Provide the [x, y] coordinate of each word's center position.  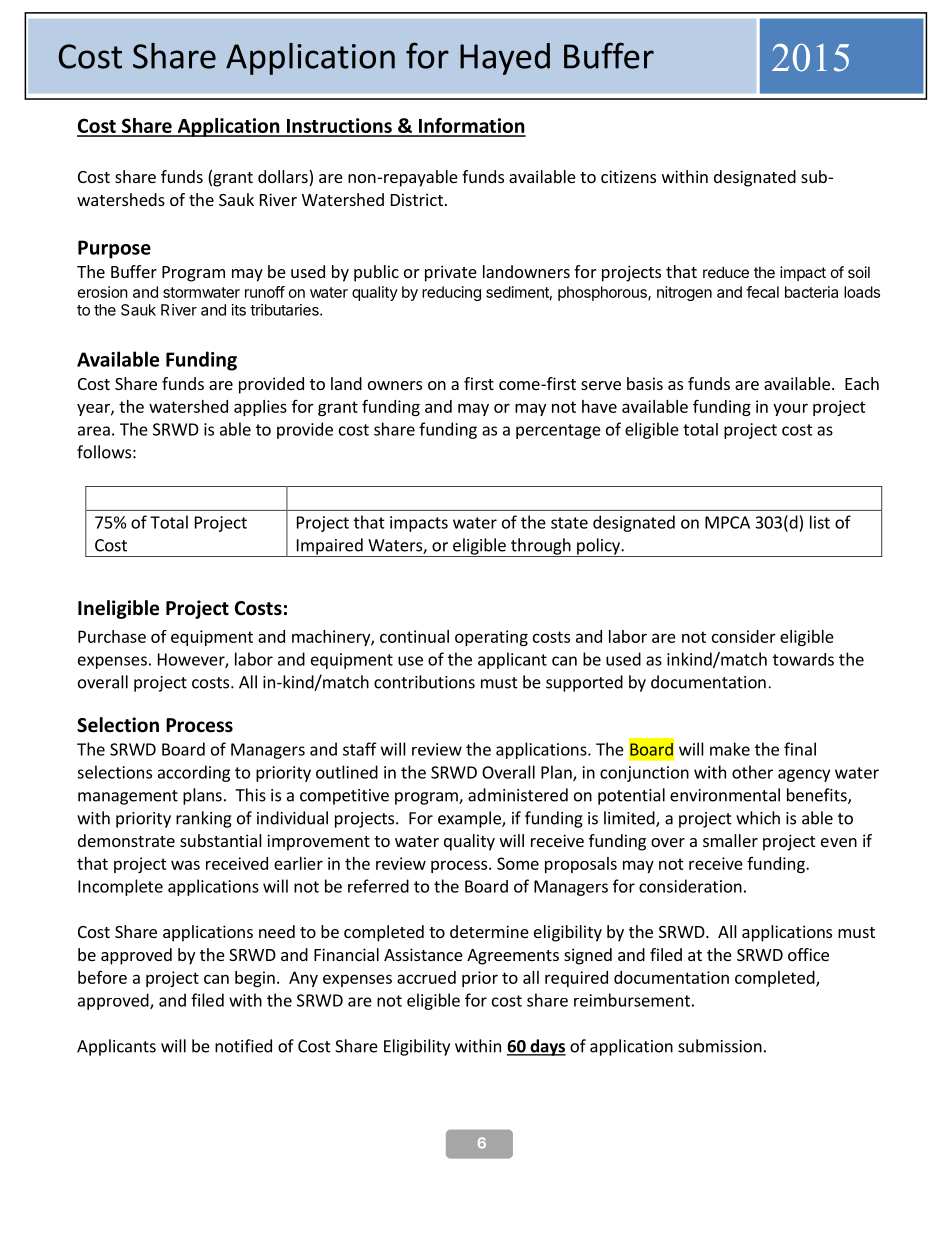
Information [471, 127]
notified [243, 1046]
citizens [628, 176]
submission [720, 1046]
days [547, 1047]
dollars [284, 178]
